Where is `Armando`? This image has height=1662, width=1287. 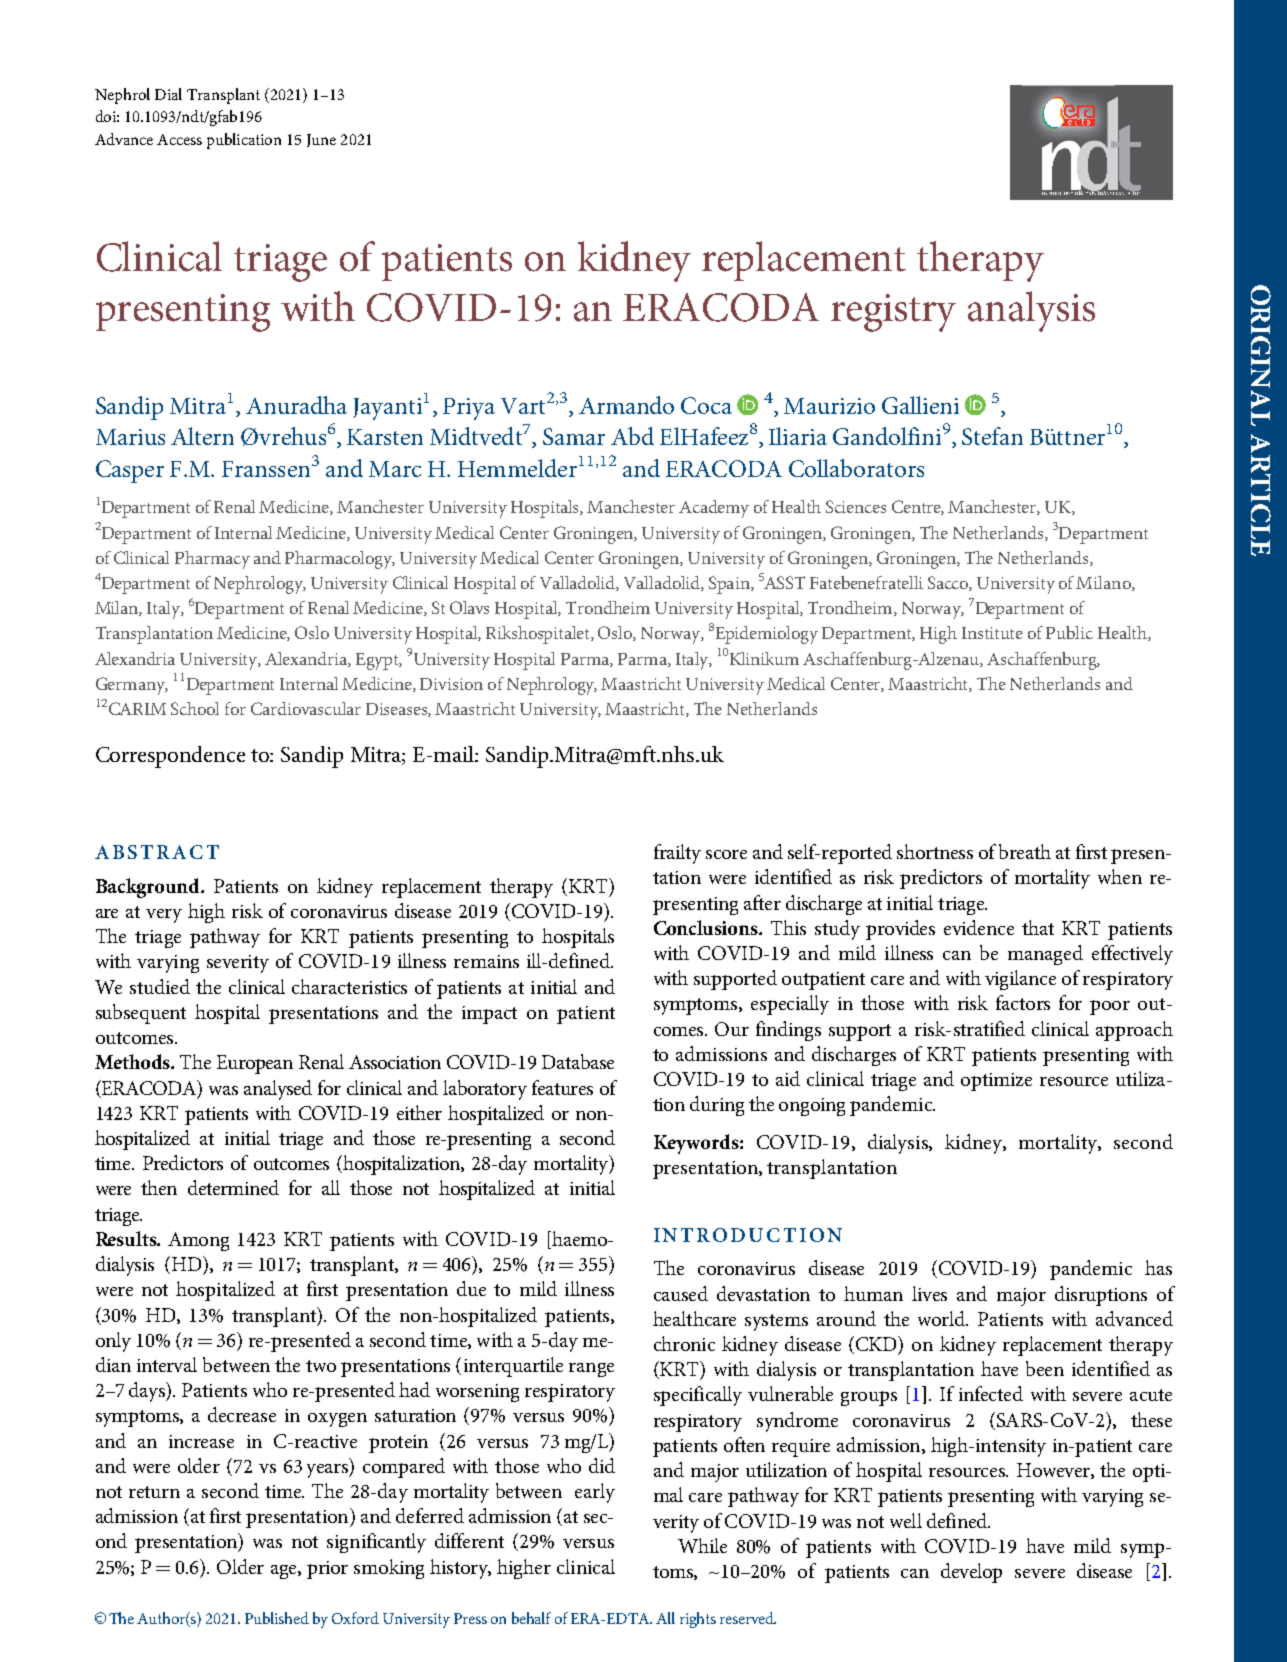 Armando is located at coordinates (626, 405).
